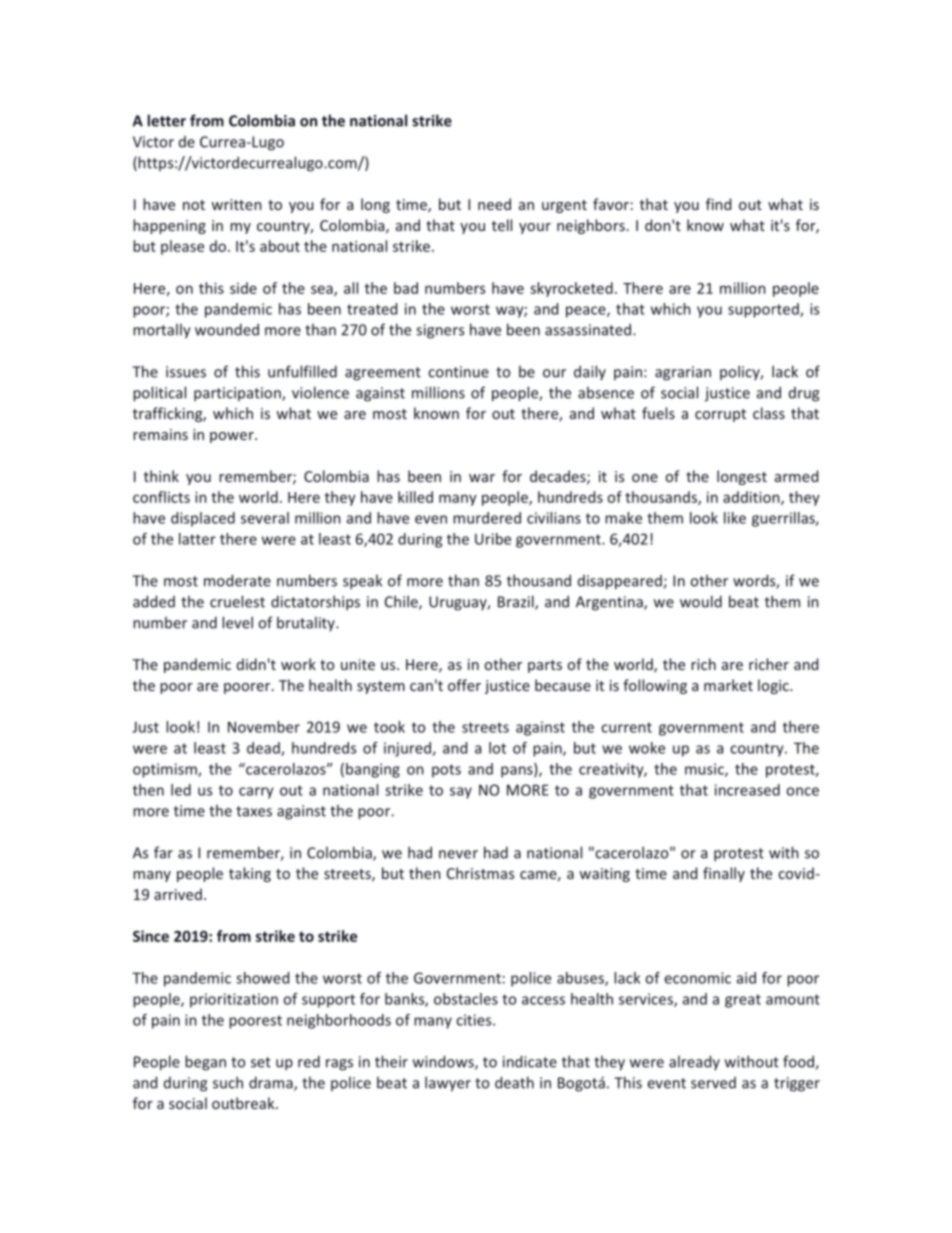 Image resolution: width=952 pixels, height=1233 pixels. I want to click on such, so click(228, 1082).
